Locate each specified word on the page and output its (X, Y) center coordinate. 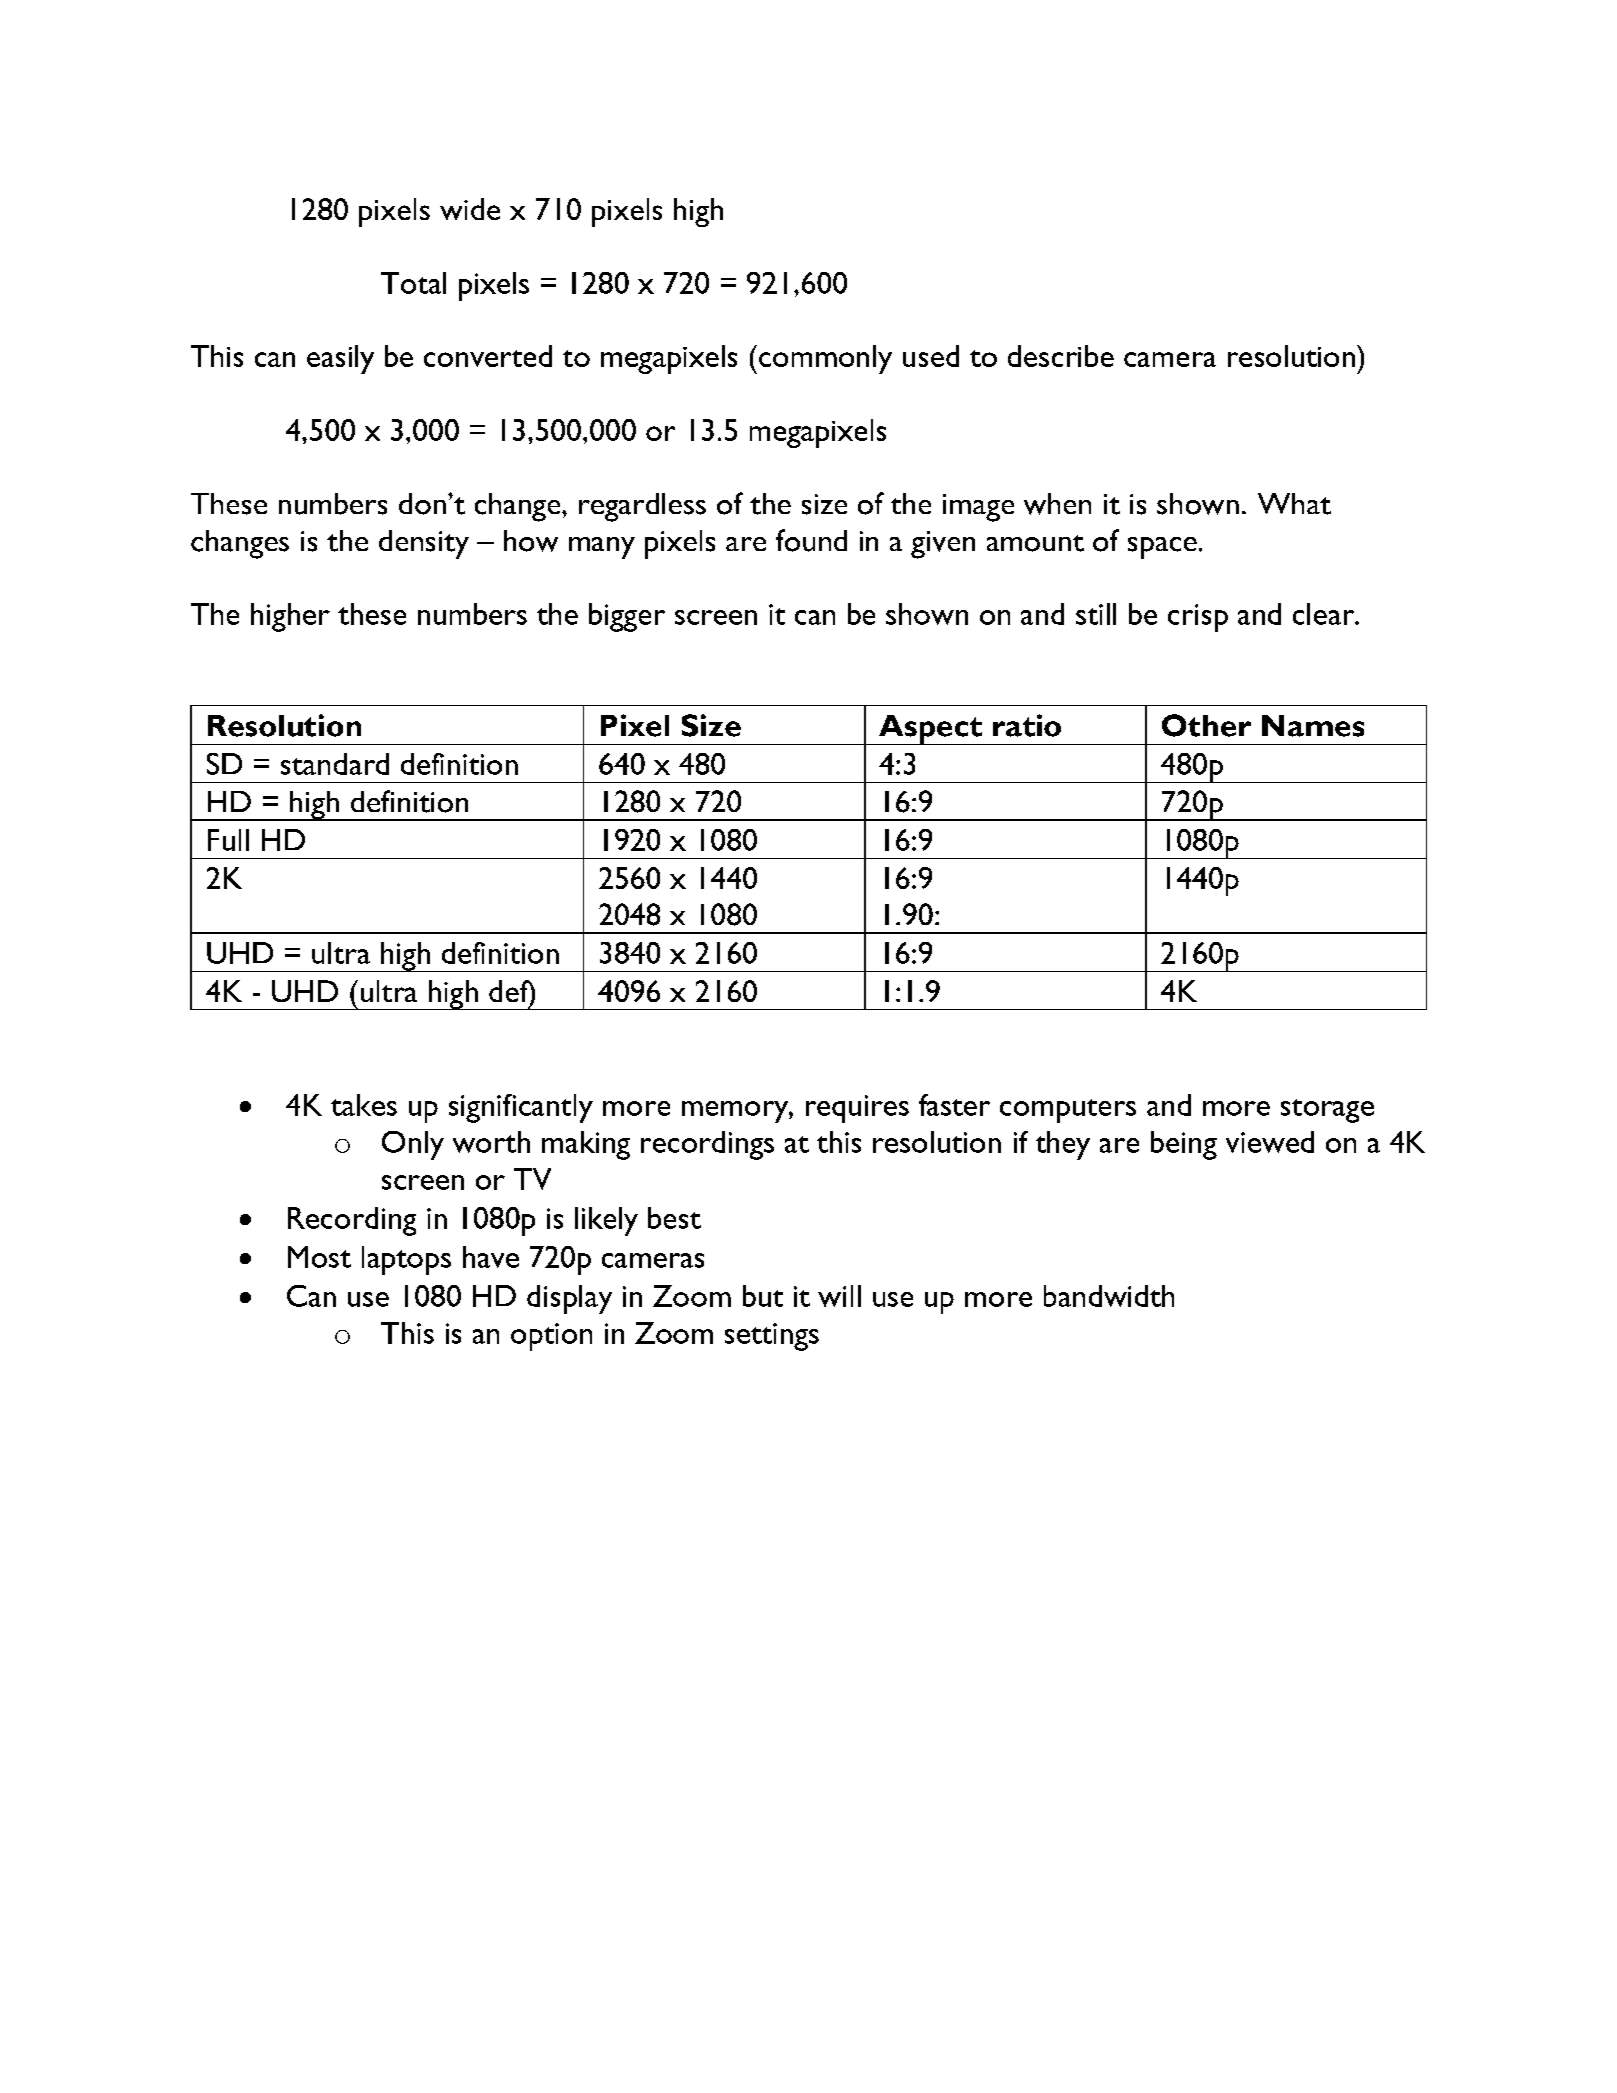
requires (857, 1109)
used (931, 356)
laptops (406, 1260)
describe (1061, 356)
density (424, 544)
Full (228, 840)
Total (413, 283)
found (811, 540)
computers (1068, 1111)
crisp (1198, 618)
